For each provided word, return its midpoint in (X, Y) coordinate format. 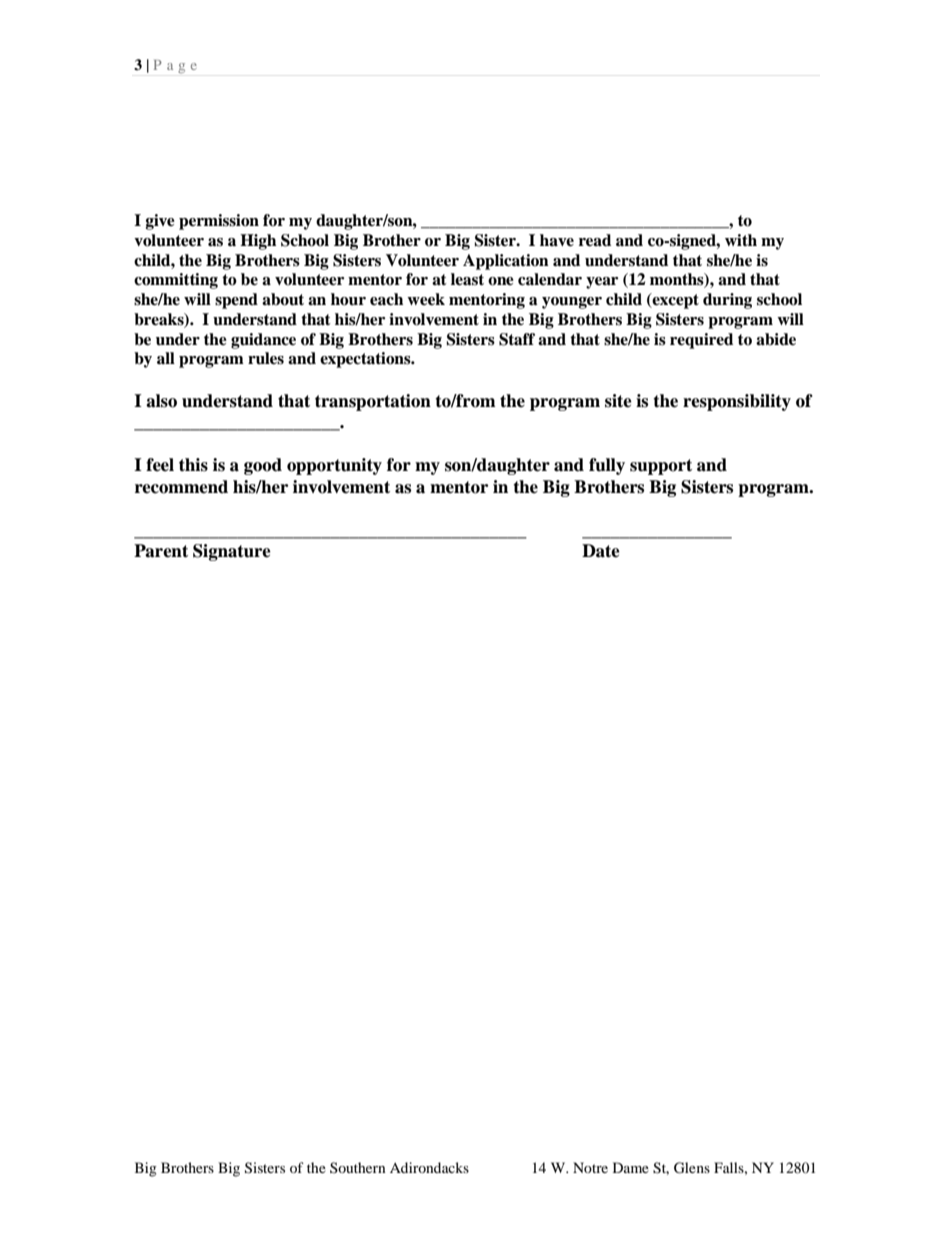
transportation (373, 402)
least (467, 279)
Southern (358, 1167)
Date (601, 551)
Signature (232, 552)
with (741, 240)
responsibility (737, 402)
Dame (631, 1167)
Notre (590, 1167)
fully (607, 466)
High (258, 242)
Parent (161, 551)
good (263, 466)
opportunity (334, 466)
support (661, 467)
